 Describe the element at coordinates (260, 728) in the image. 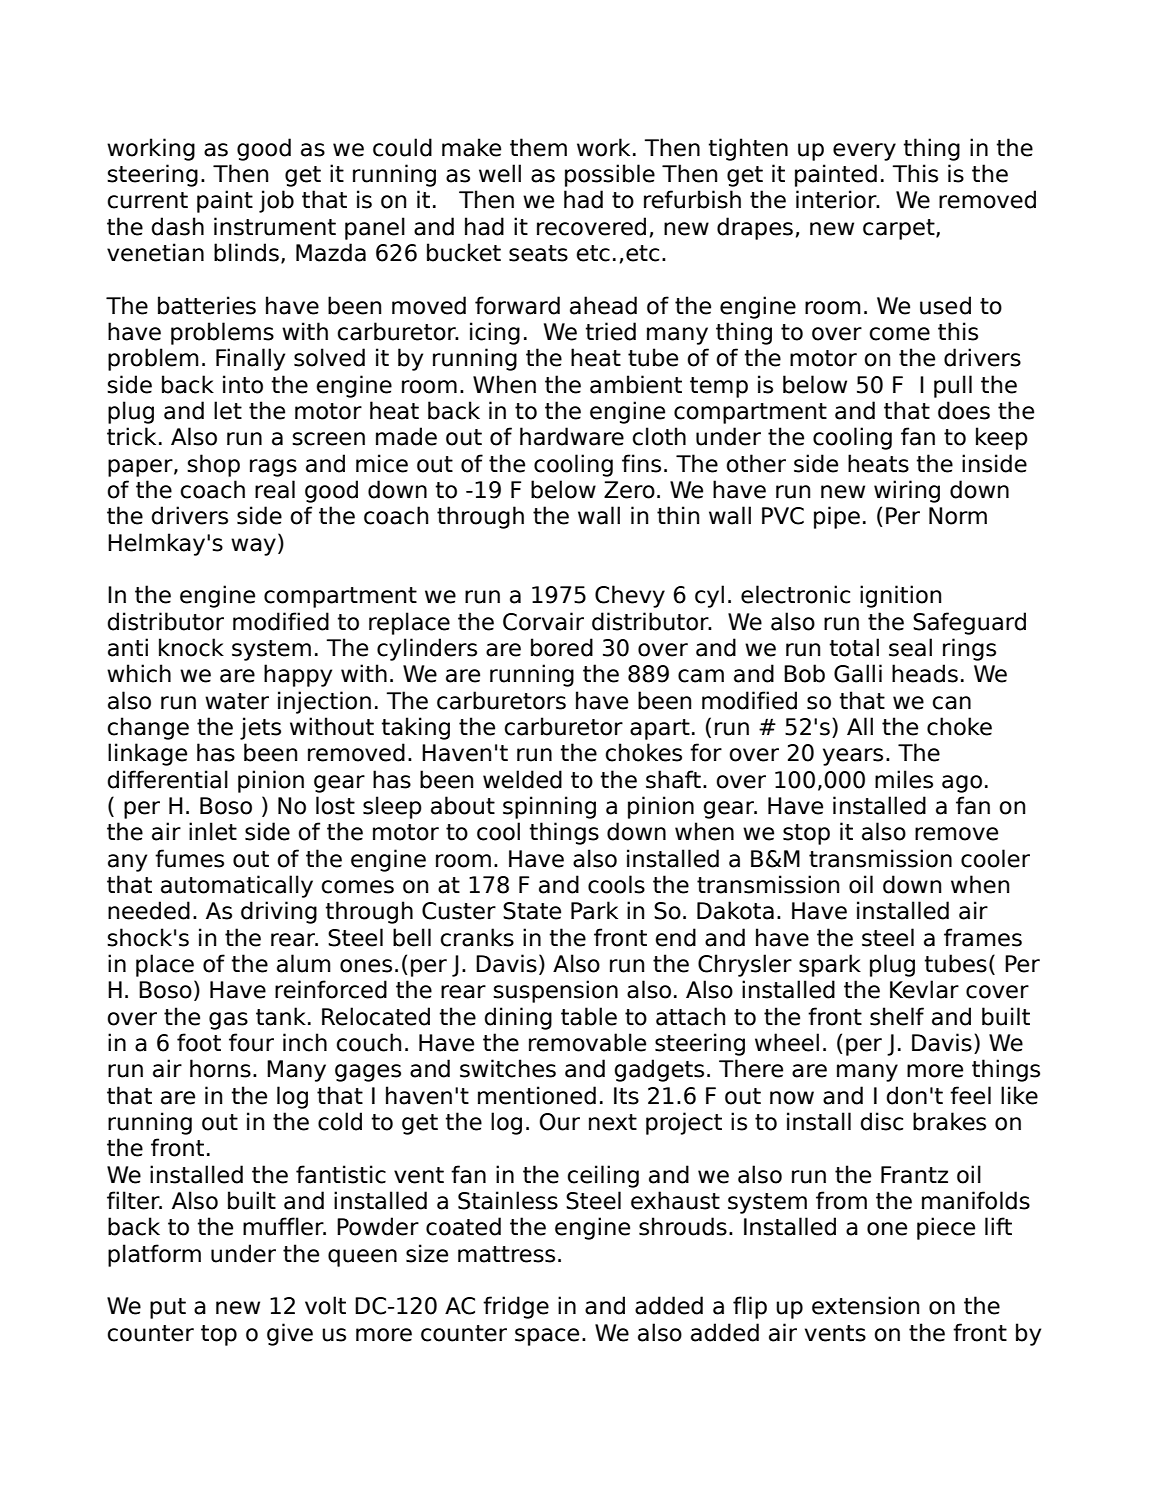

I see `jets` at that location.
